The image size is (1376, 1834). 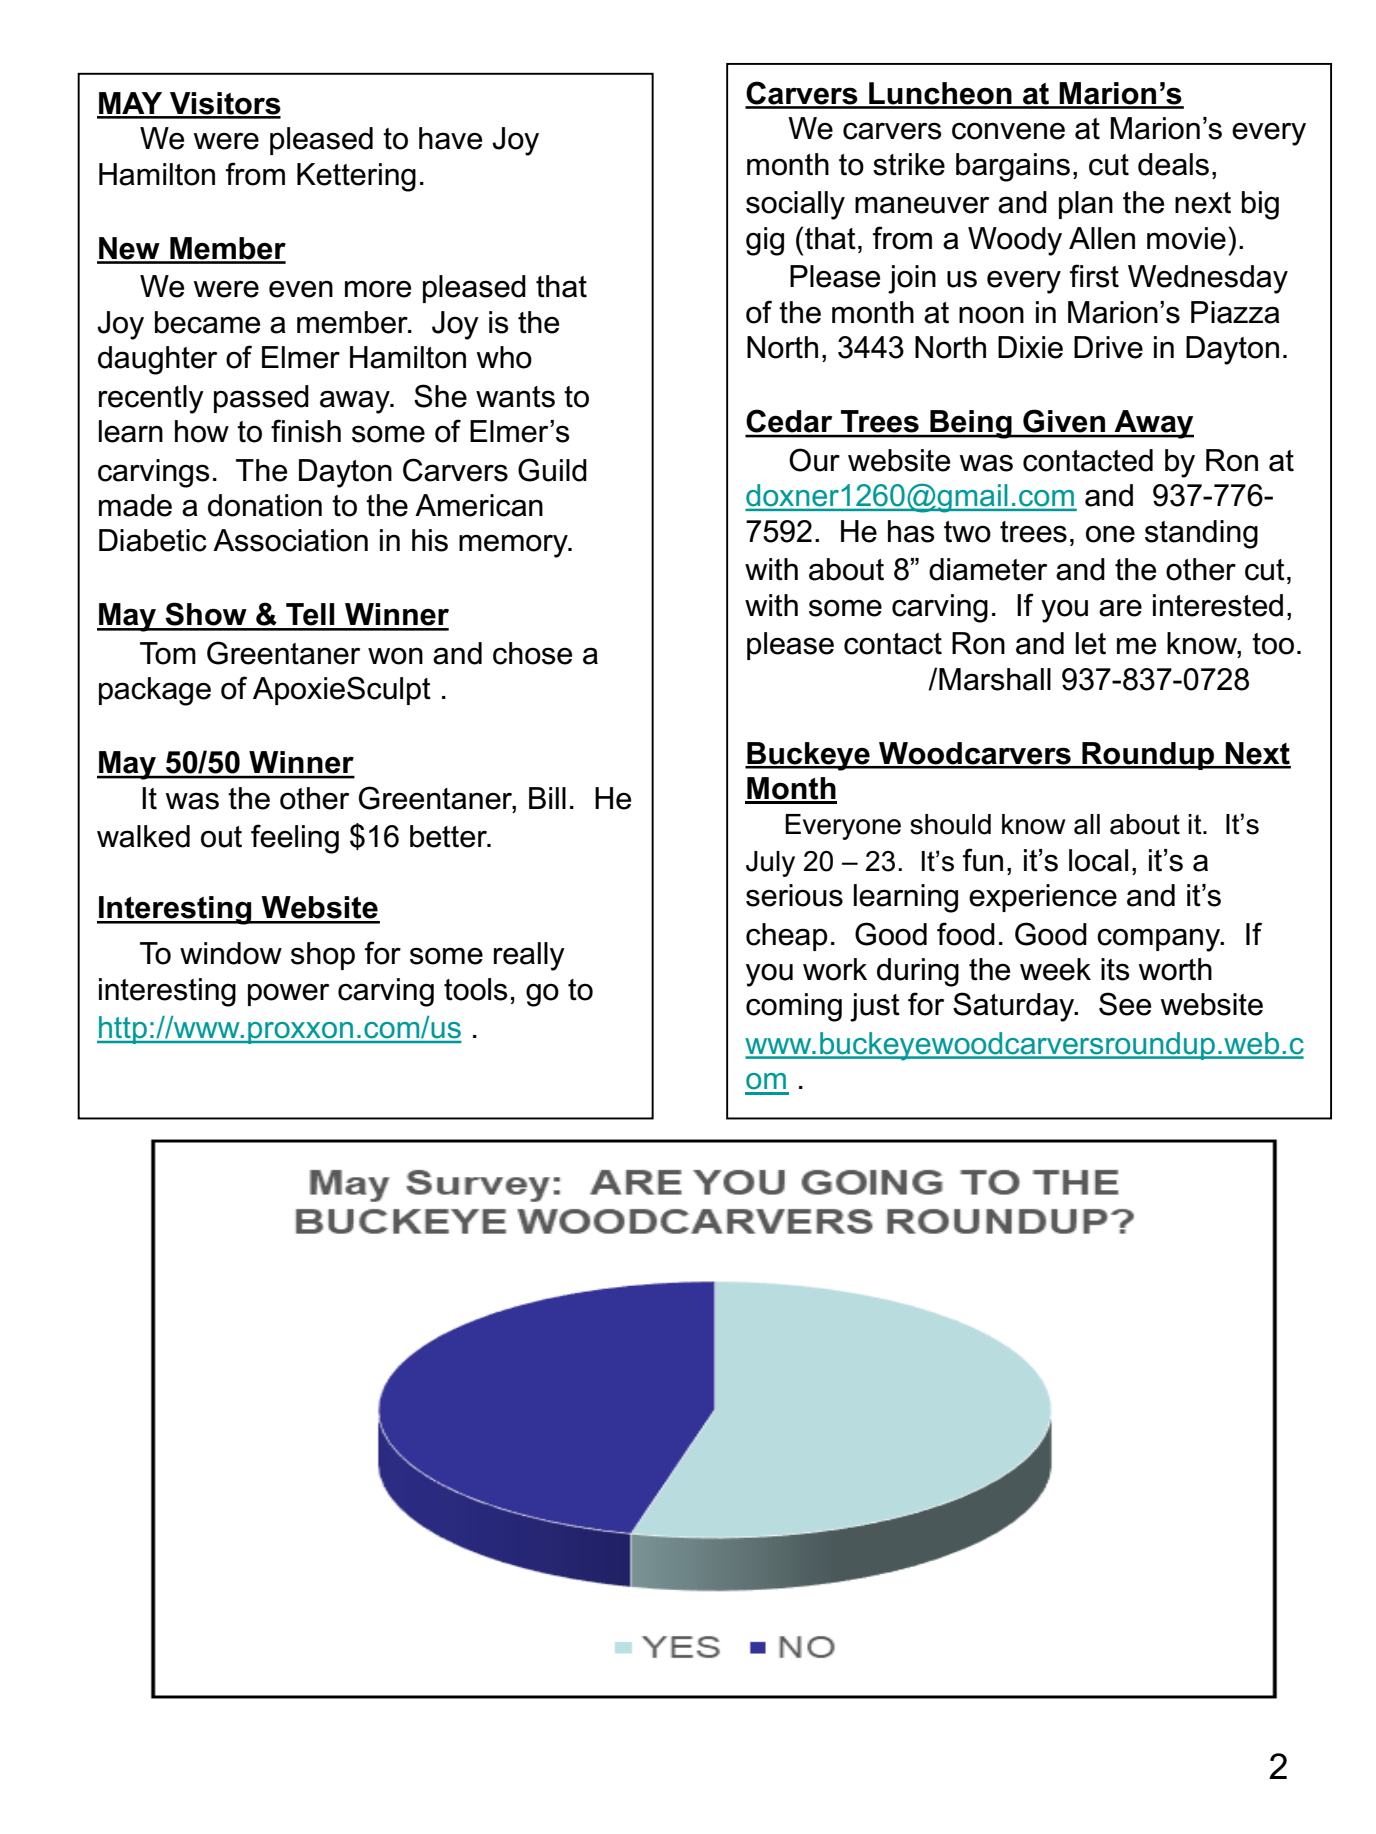 I want to click on Kettering, so click(x=356, y=177).
